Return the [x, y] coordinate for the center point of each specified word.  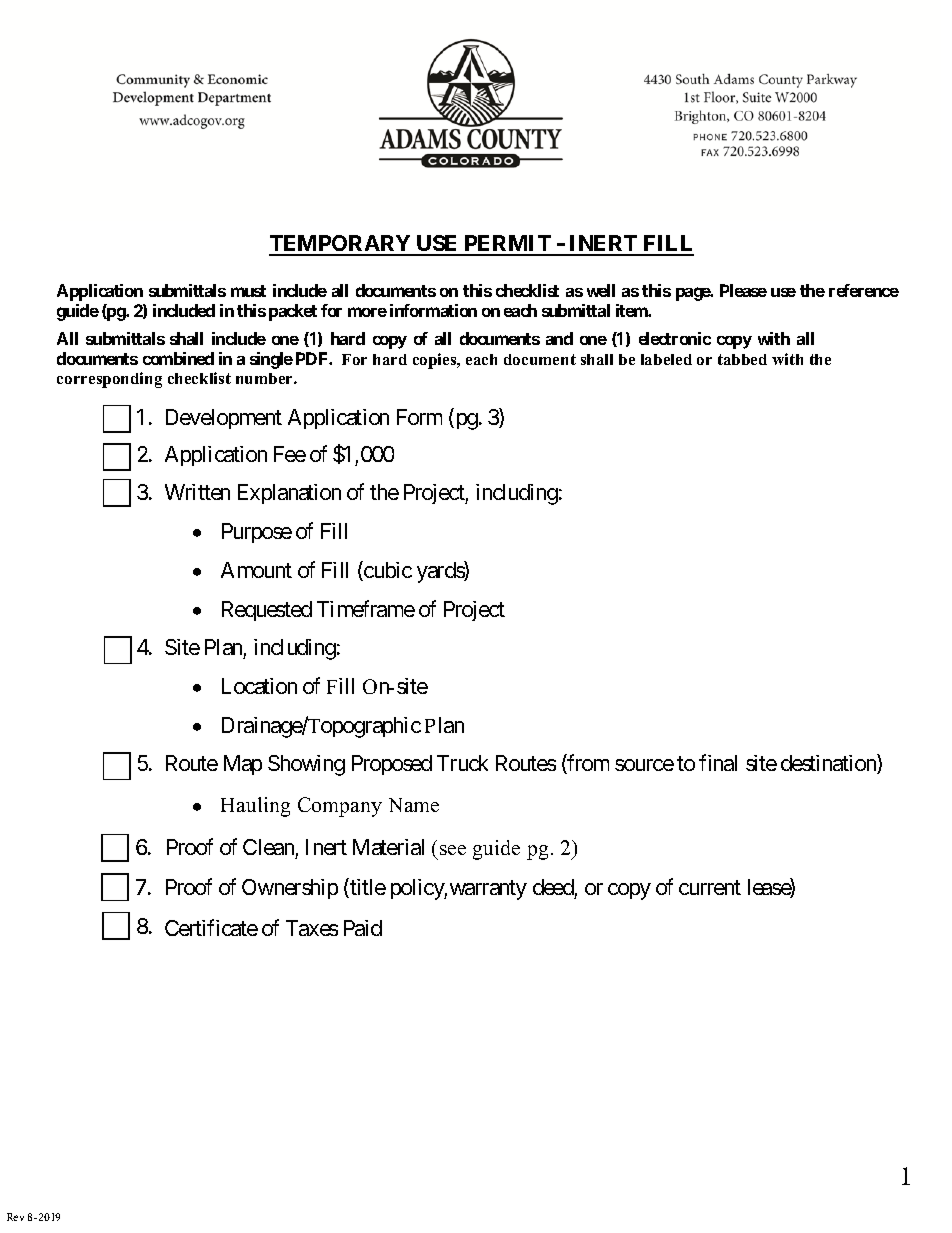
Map [243, 765]
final [718, 762]
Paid [363, 928]
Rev [15, 1217]
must [248, 291]
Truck [462, 763]
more [367, 312]
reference [864, 290]
